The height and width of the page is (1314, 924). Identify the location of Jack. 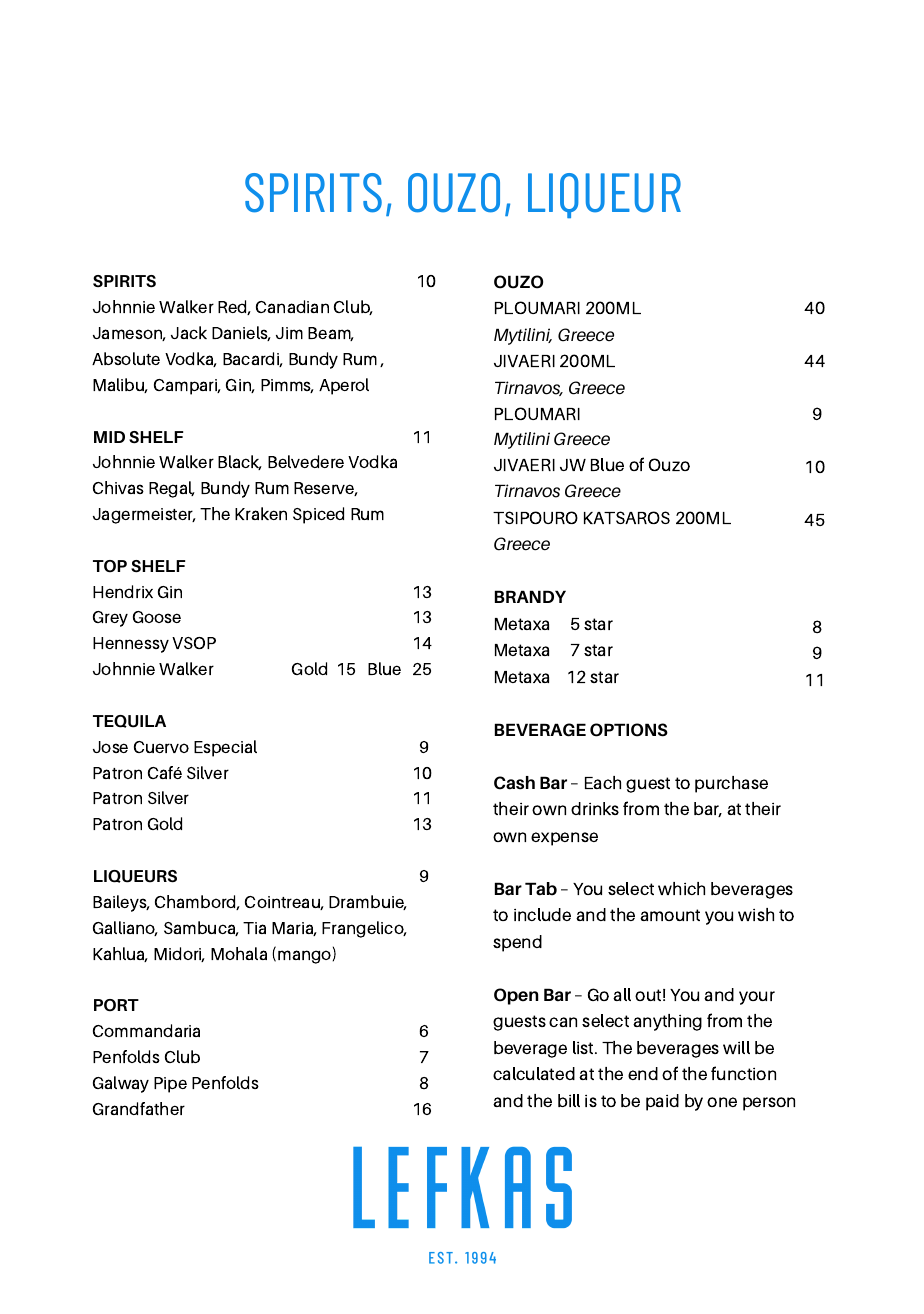
(189, 332).
